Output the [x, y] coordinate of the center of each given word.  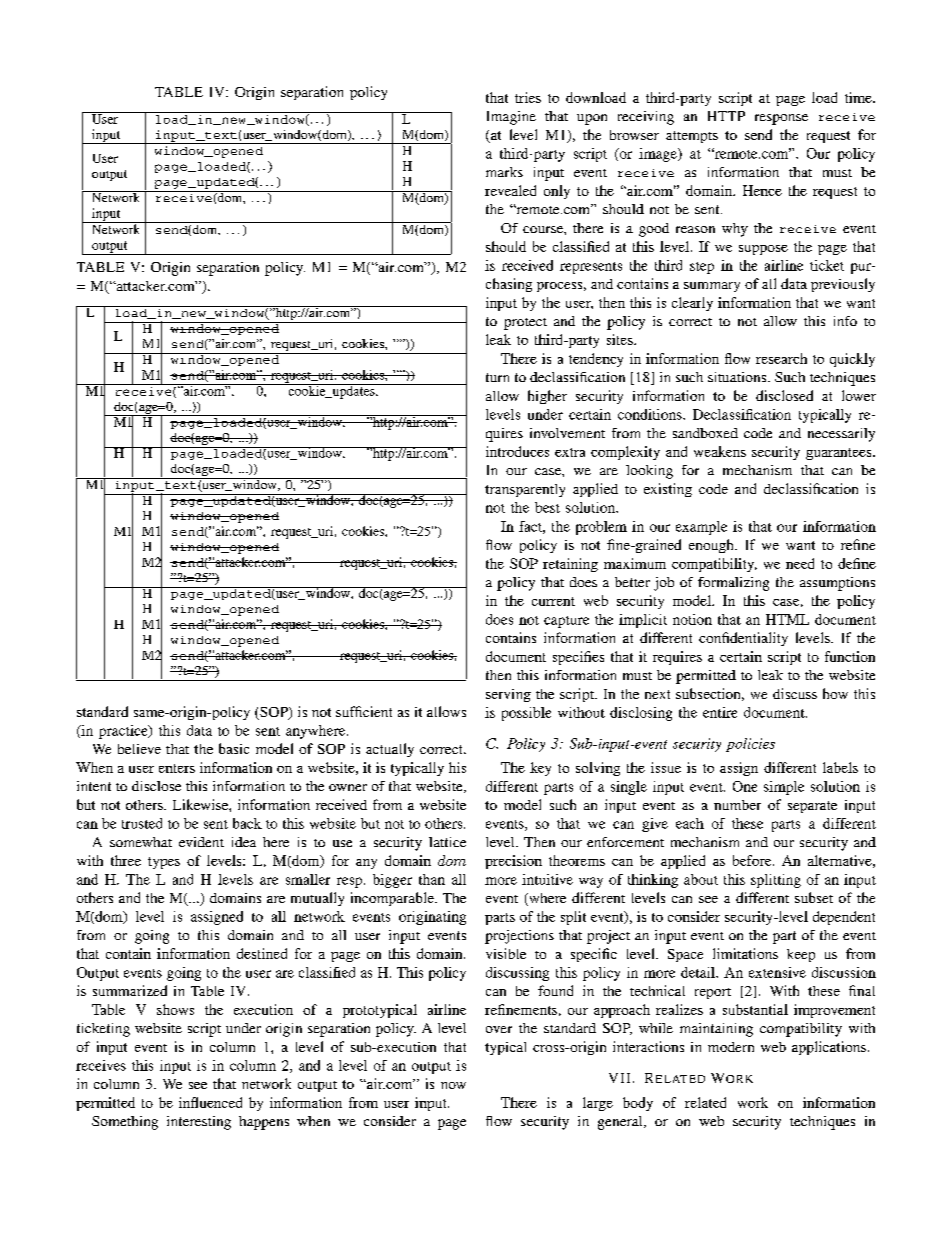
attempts [692, 137]
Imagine [511, 118]
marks [504, 172]
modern [731, 1047]
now [453, 1085]
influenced [210, 1102]
